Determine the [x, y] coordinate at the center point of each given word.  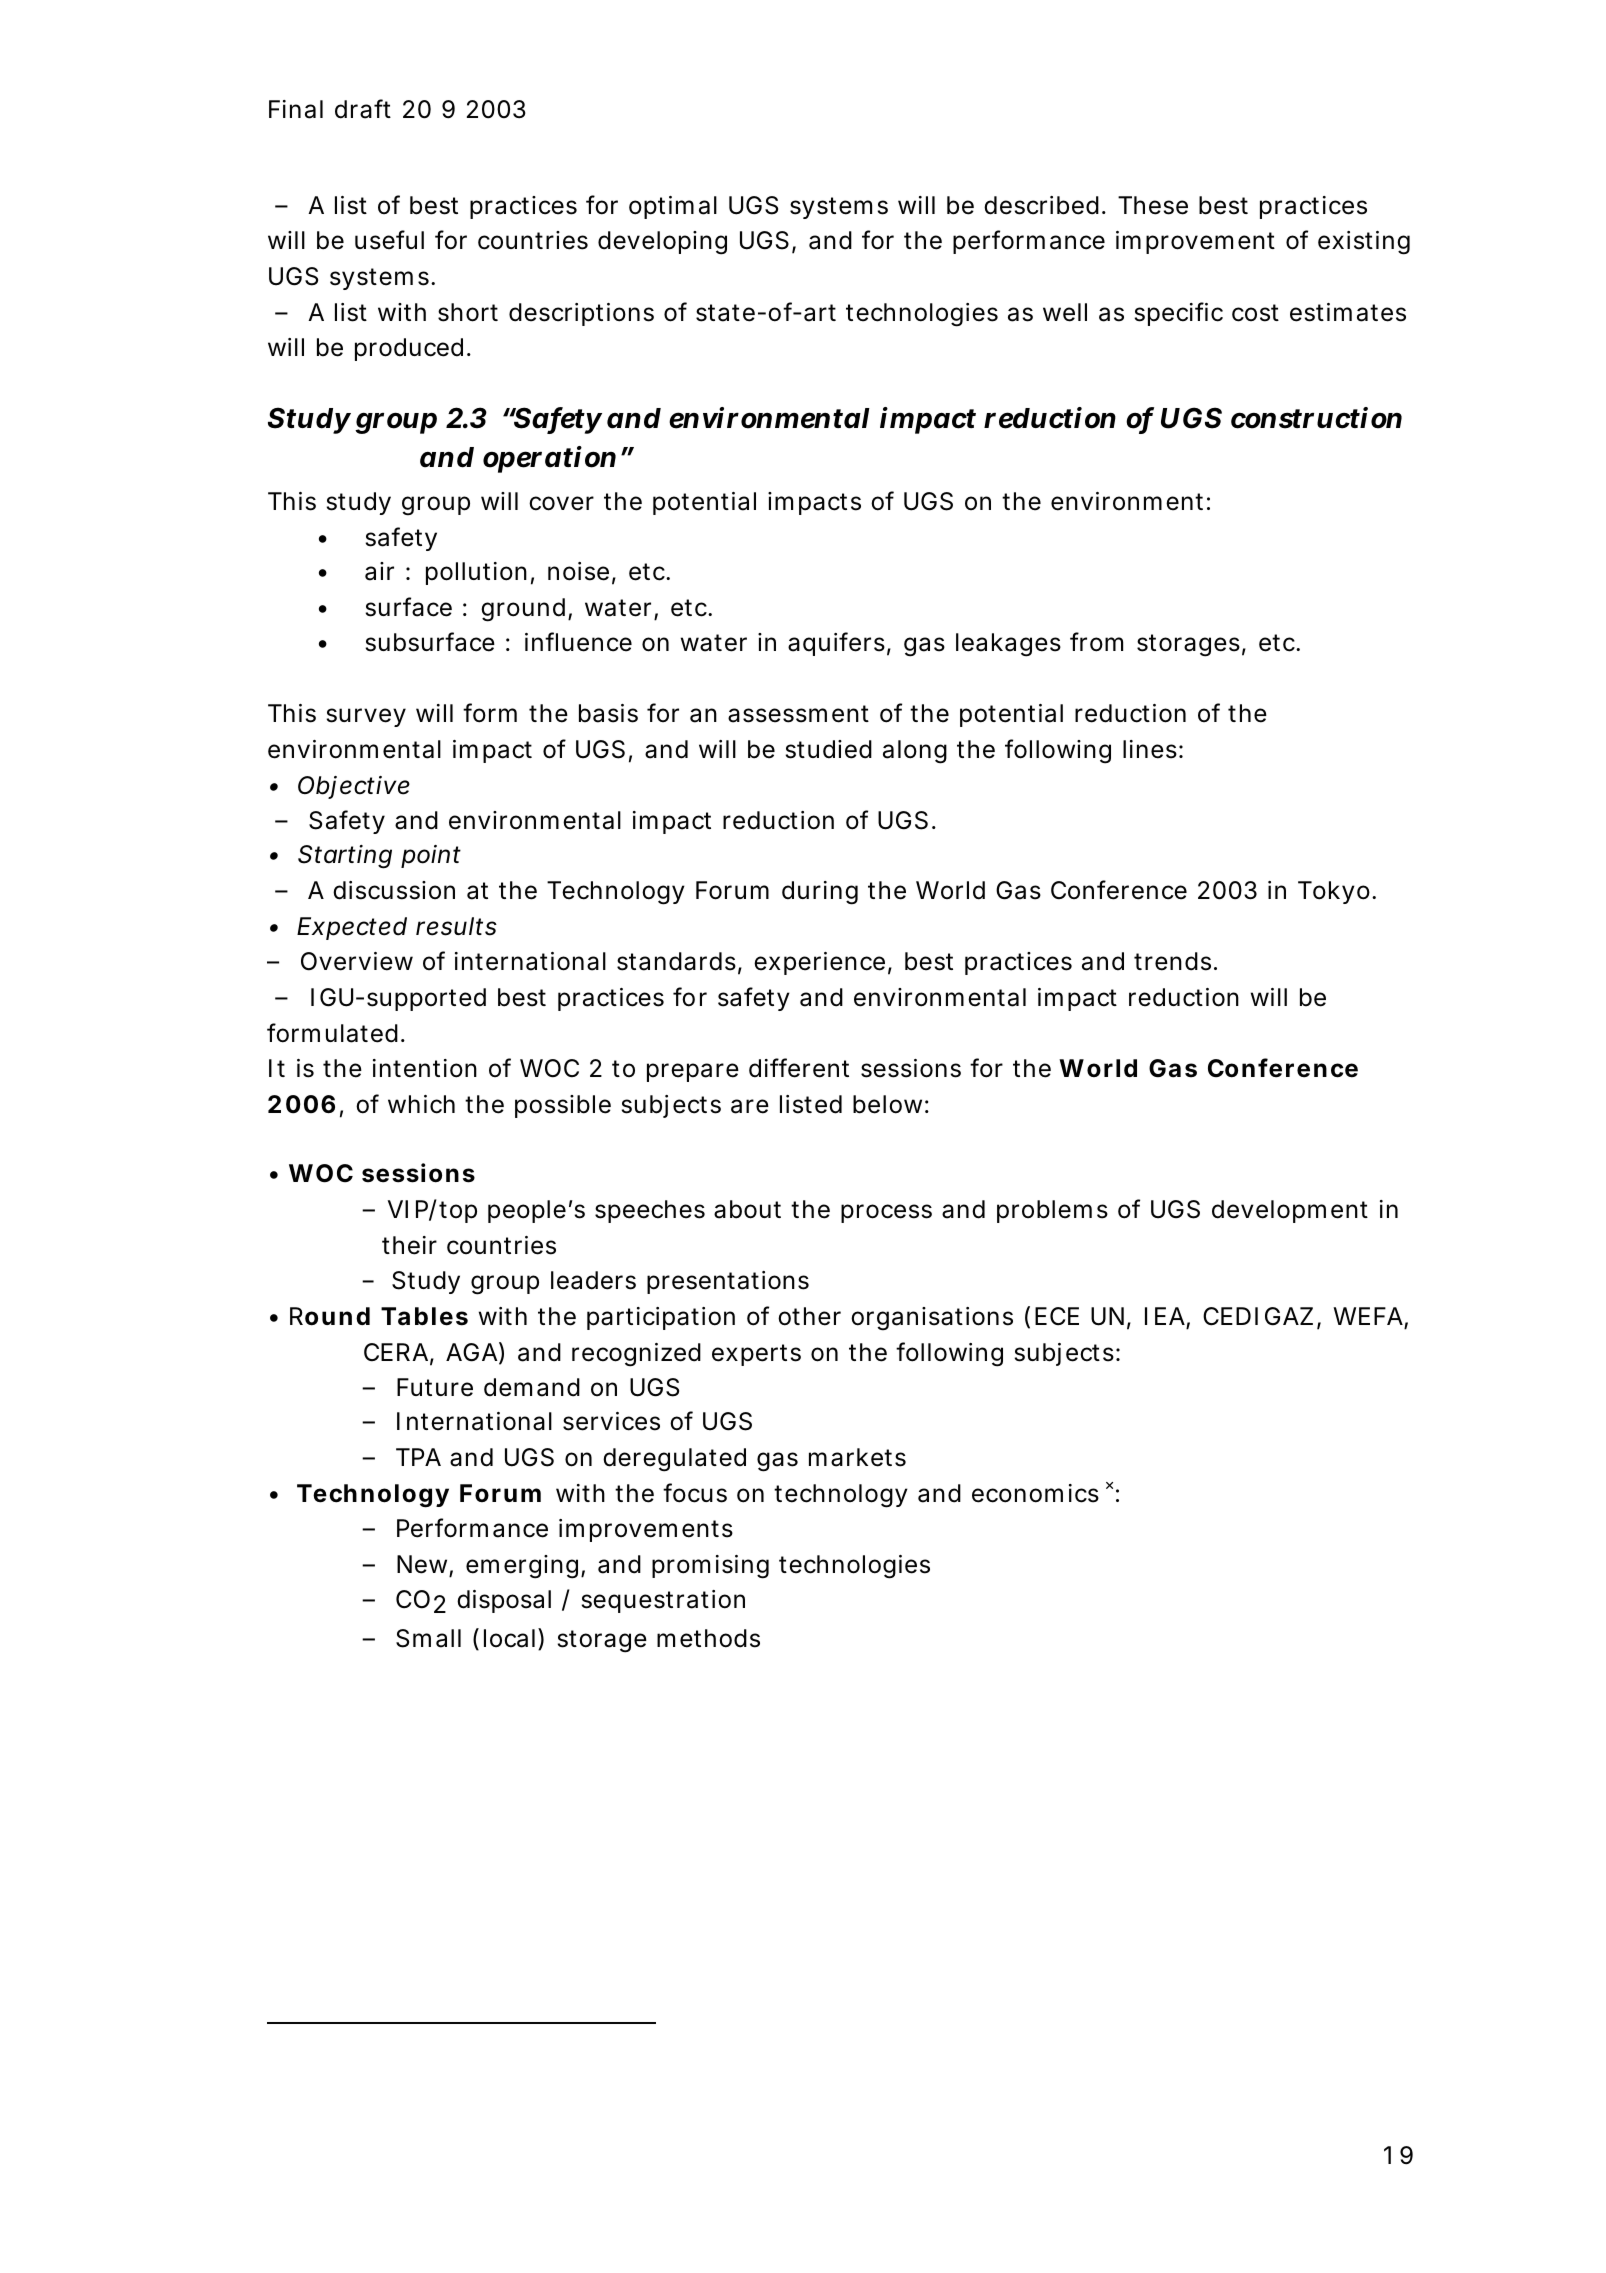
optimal [673, 207]
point [431, 856]
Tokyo [1336, 892]
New [425, 1565]
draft [363, 109]
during [820, 893]
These [1153, 205]
